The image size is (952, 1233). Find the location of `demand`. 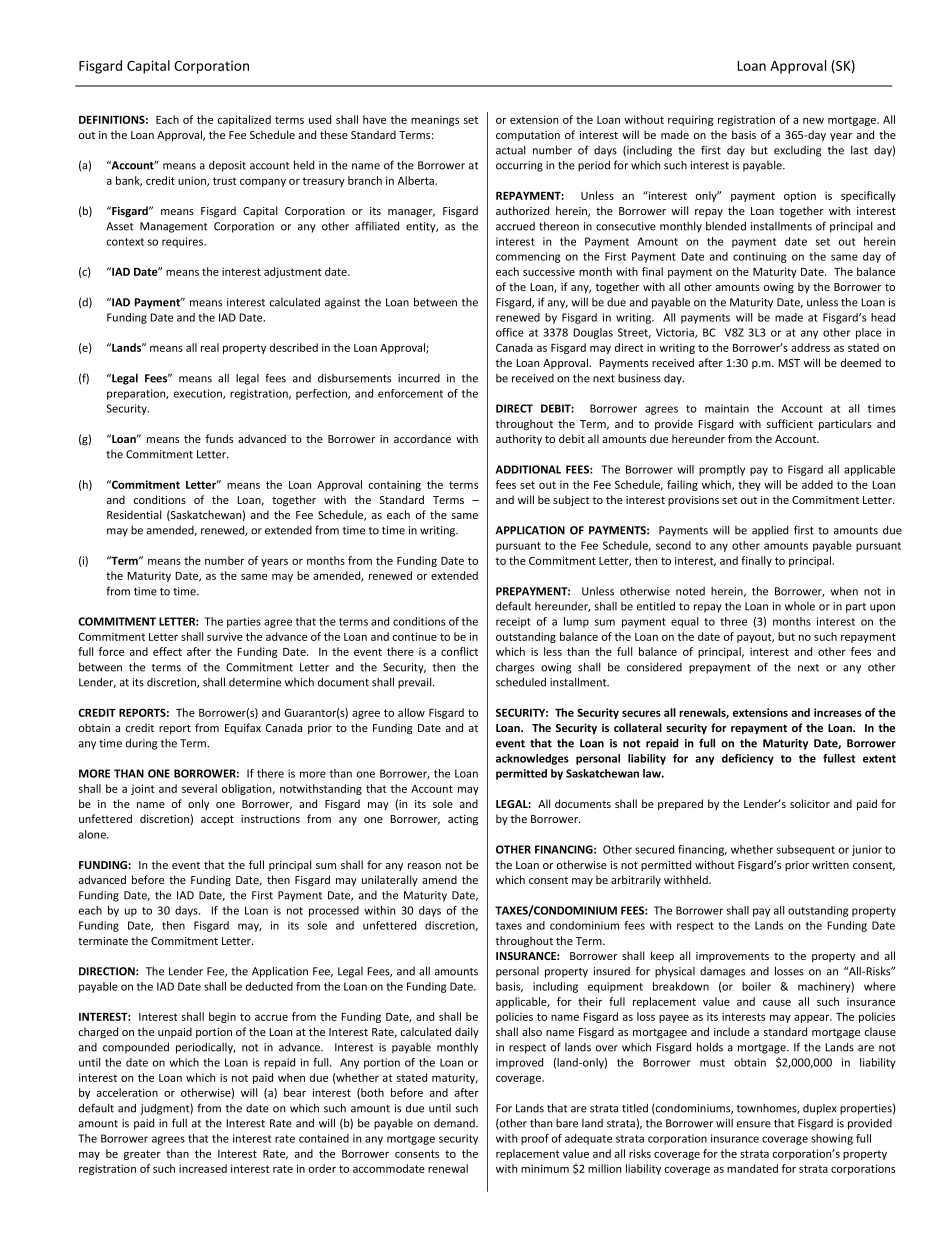

demand is located at coordinates (455, 1123).
